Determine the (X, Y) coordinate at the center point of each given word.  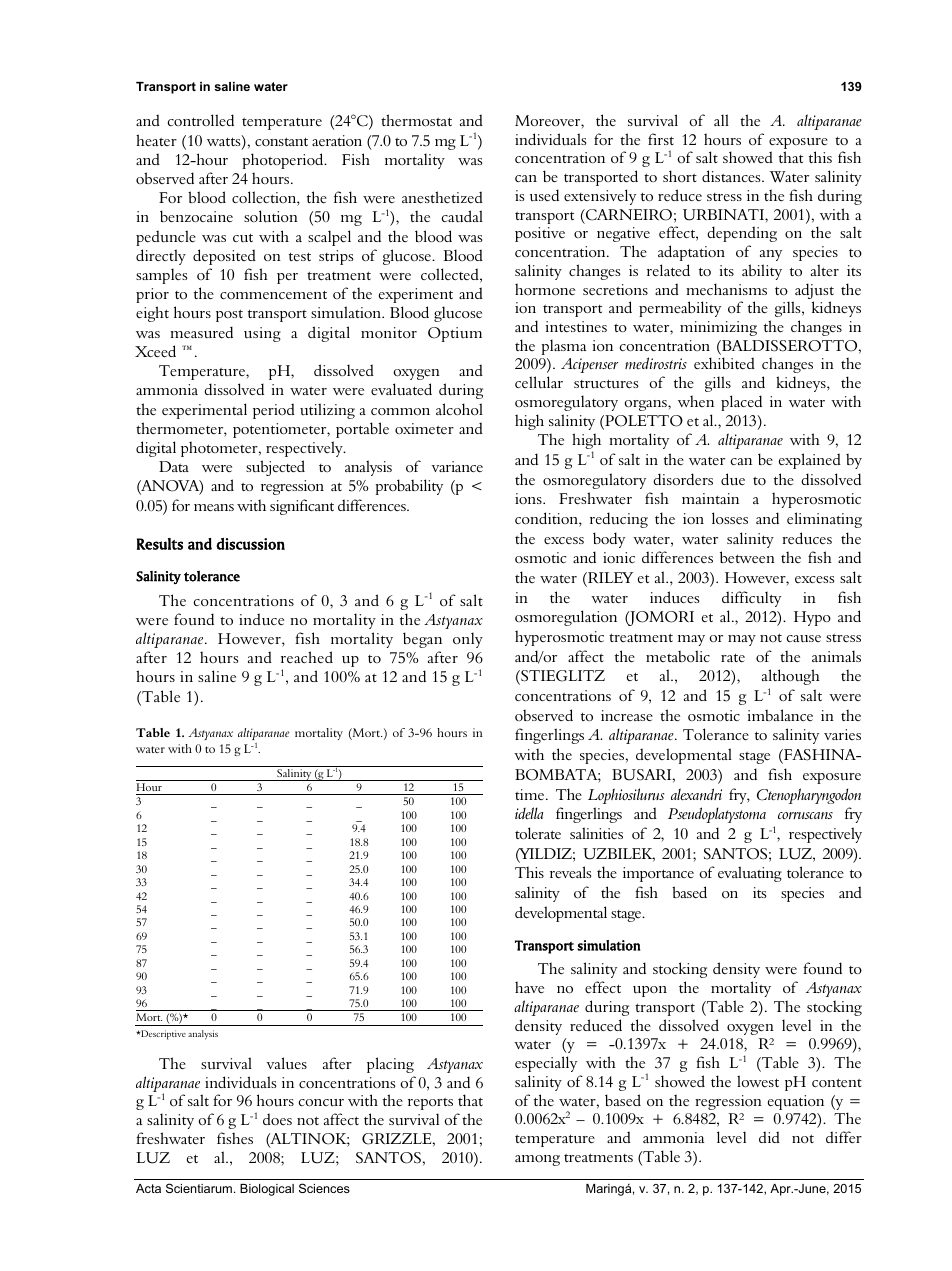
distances (732, 176)
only (468, 640)
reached (307, 657)
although (791, 677)
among (537, 1160)
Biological (267, 1190)
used (544, 195)
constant (281, 142)
